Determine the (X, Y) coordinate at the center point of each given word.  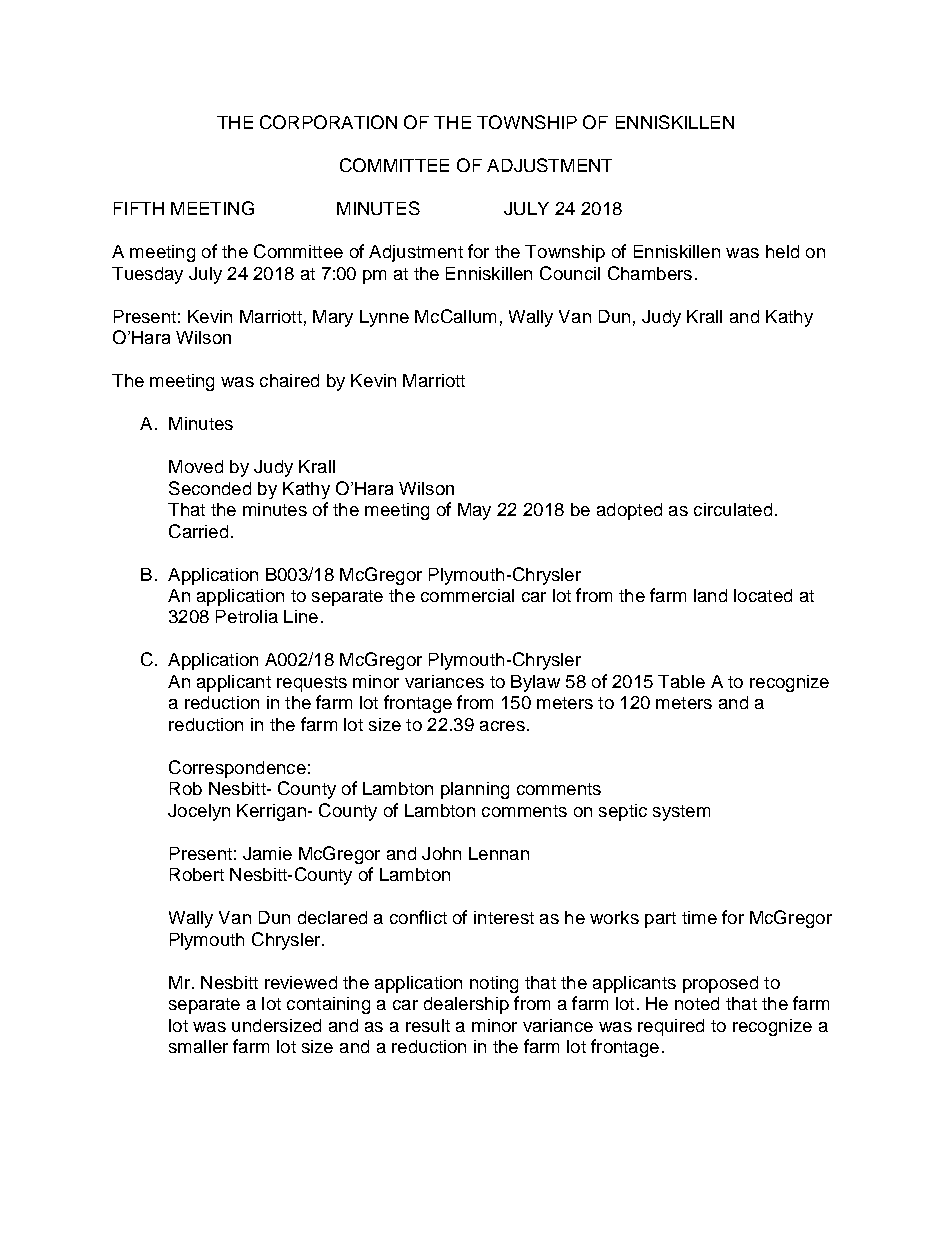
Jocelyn (199, 812)
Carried (198, 531)
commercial (467, 595)
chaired (289, 380)
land (710, 595)
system (681, 813)
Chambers (650, 273)
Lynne (384, 318)
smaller (198, 1046)
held (782, 251)
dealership (466, 1005)
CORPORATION (328, 122)
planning (475, 790)
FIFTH (139, 208)
